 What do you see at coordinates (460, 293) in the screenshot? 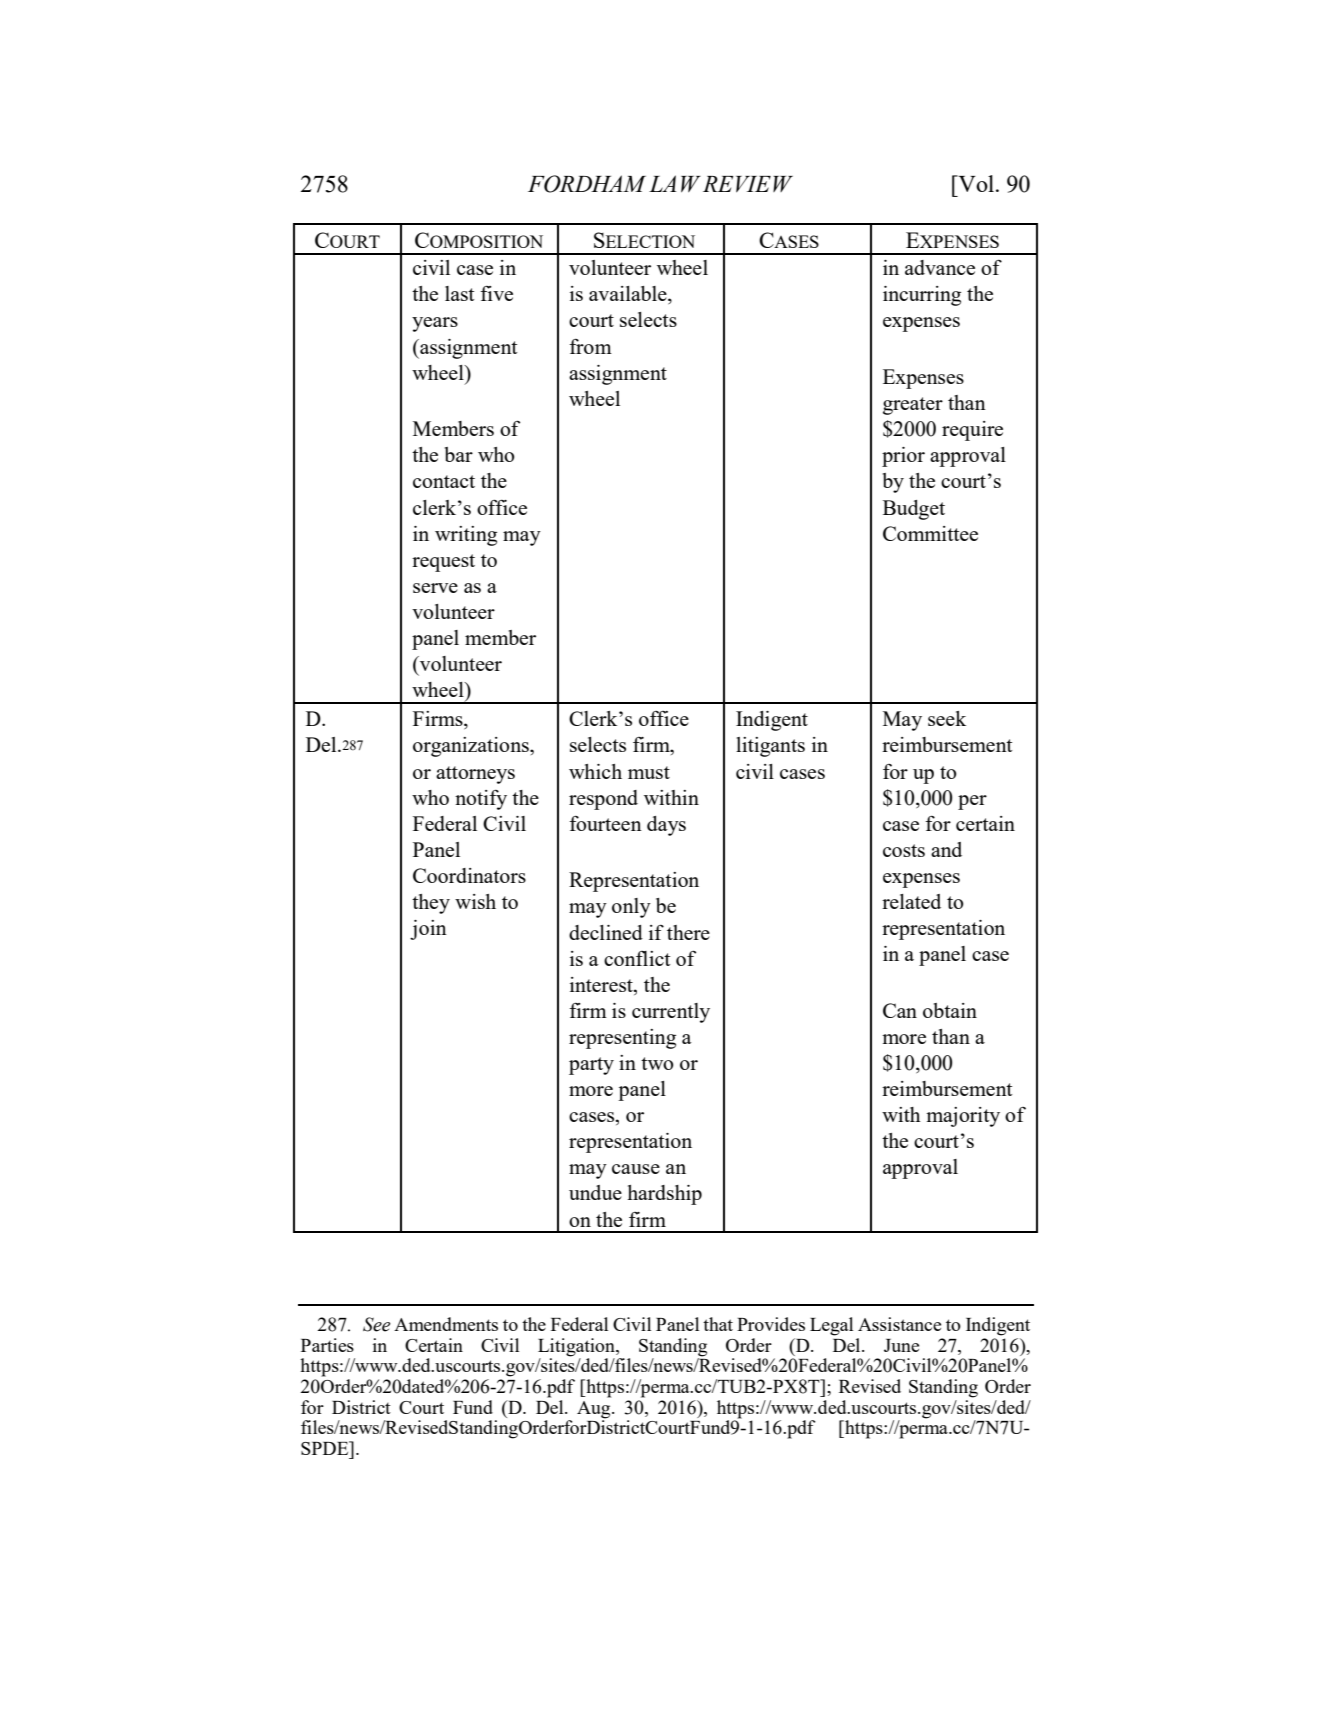
I see `last` at bounding box center [460, 293].
